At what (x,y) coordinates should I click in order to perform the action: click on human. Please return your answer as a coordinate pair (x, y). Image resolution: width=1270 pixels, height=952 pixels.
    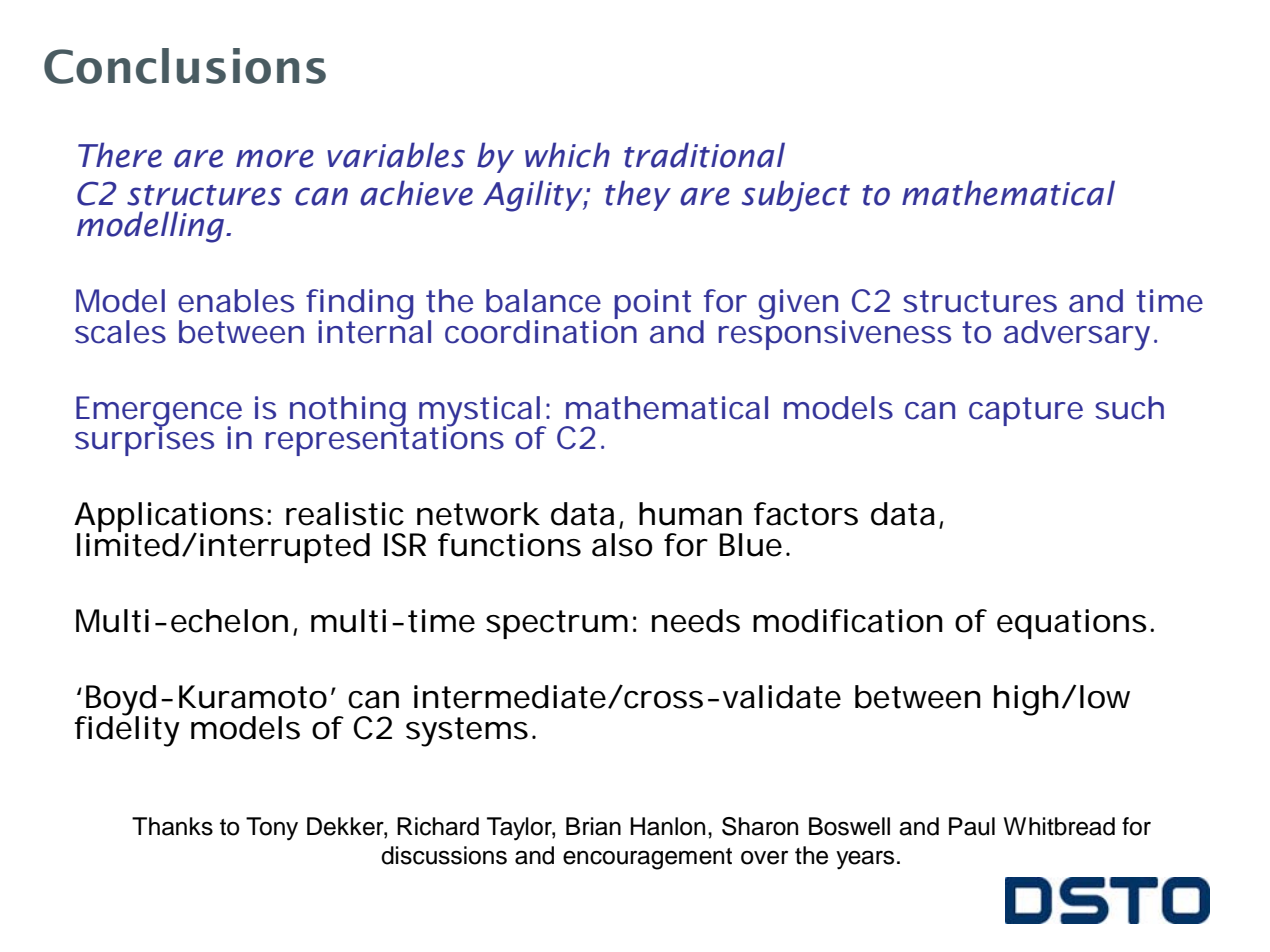
    Looking at the image, I should click on (690, 514).
